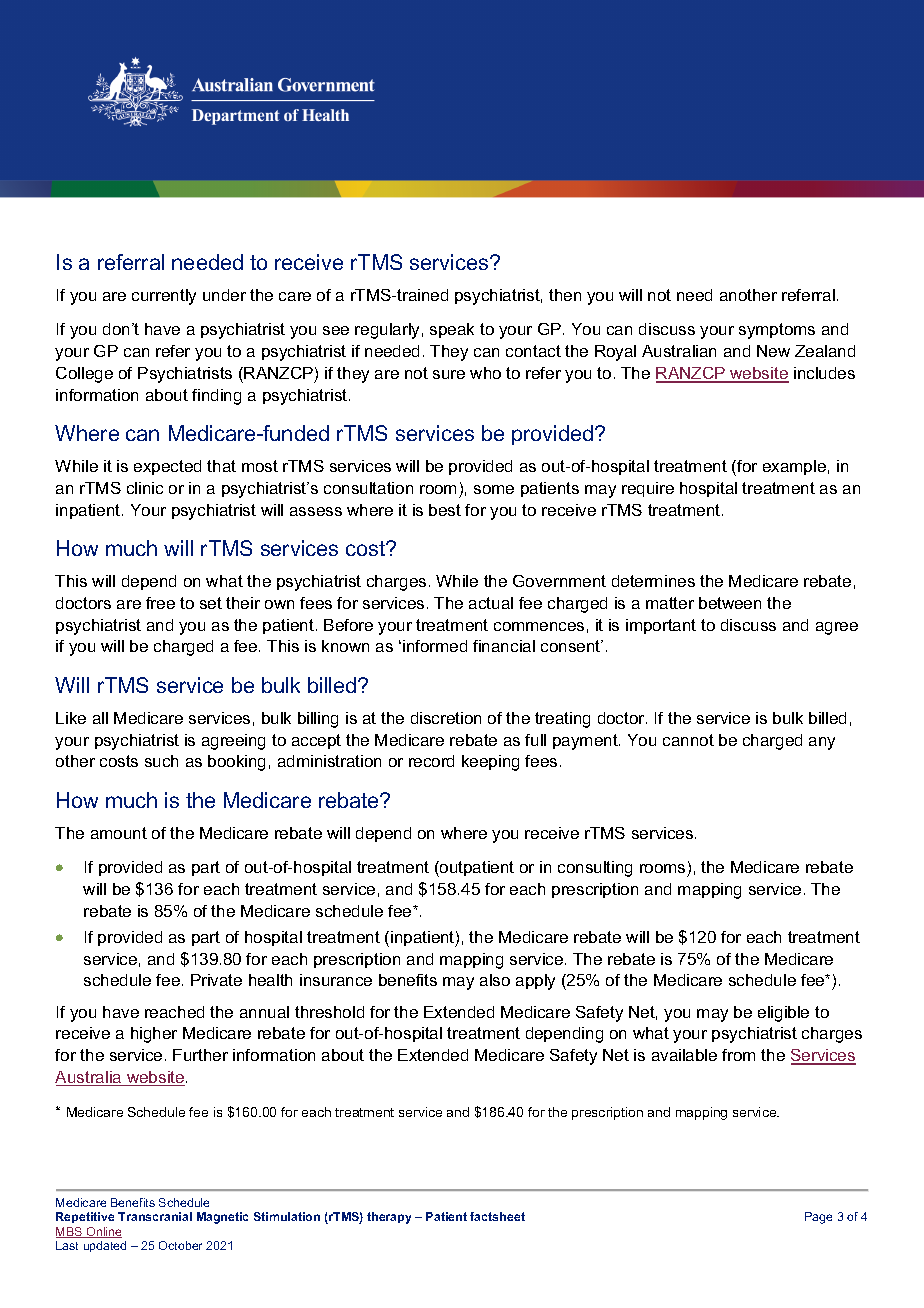  What do you see at coordinates (777, 331) in the screenshot?
I see `symptoms` at bounding box center [777, 331].
